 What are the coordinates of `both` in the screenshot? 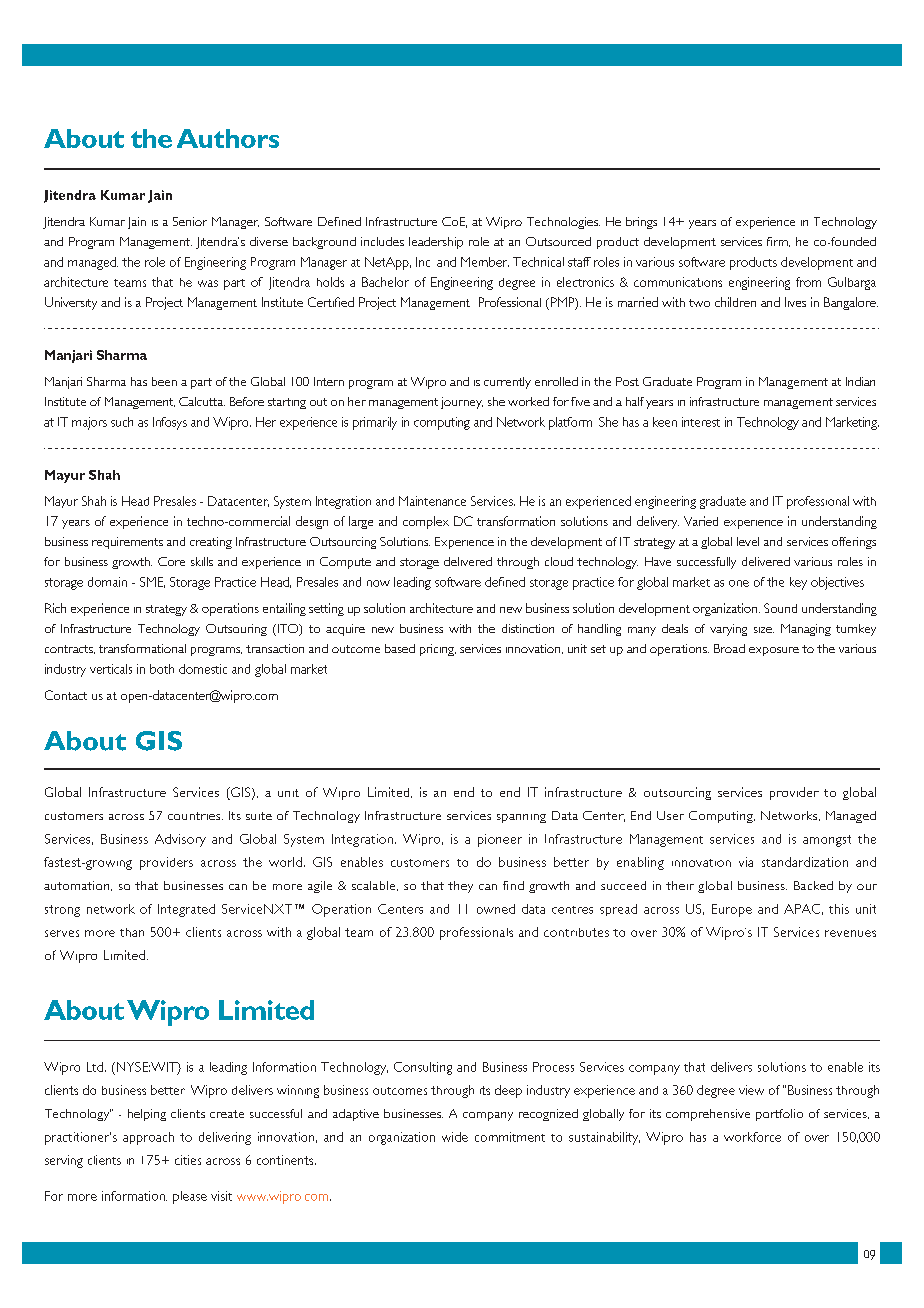 It's located at (162, 669).
